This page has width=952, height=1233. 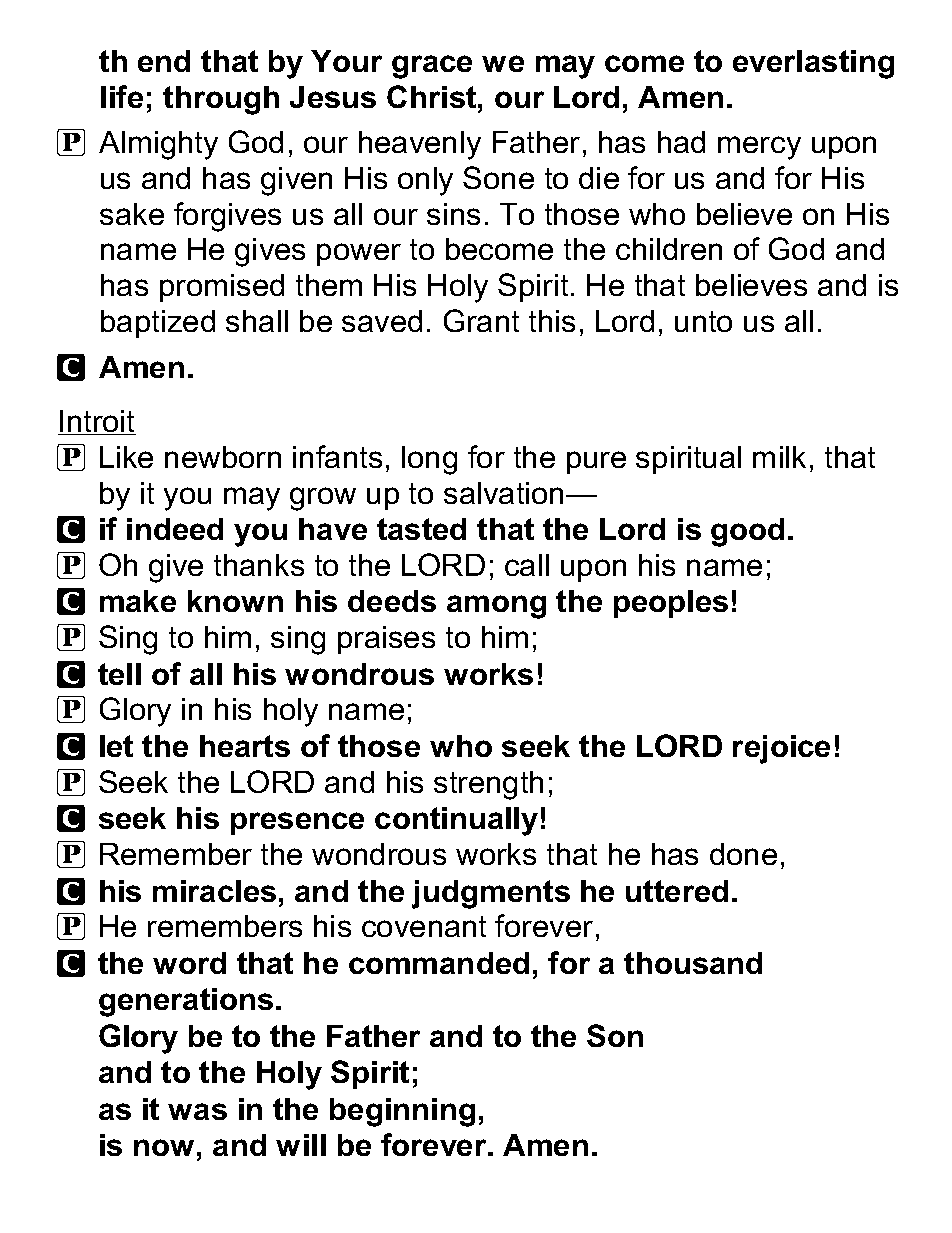 I want to click on unto, so click(x=703, y=321).
